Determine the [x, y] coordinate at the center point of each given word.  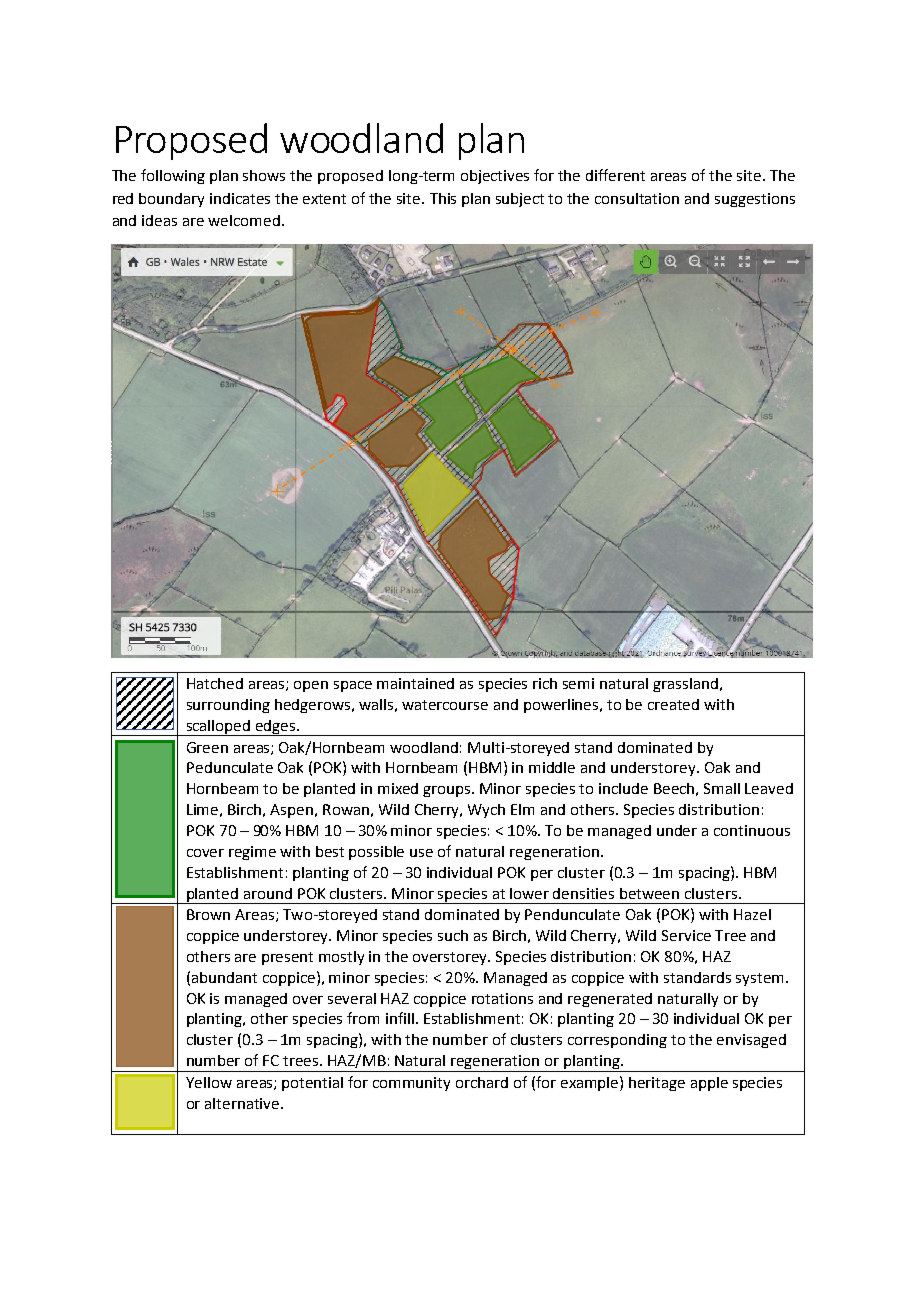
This [443, 198]
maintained [415, 683]
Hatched [215, 683]
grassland [685, 685]
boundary [171, 200]
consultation [637, 198]
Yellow [209, 1082]
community [411, 1084]
